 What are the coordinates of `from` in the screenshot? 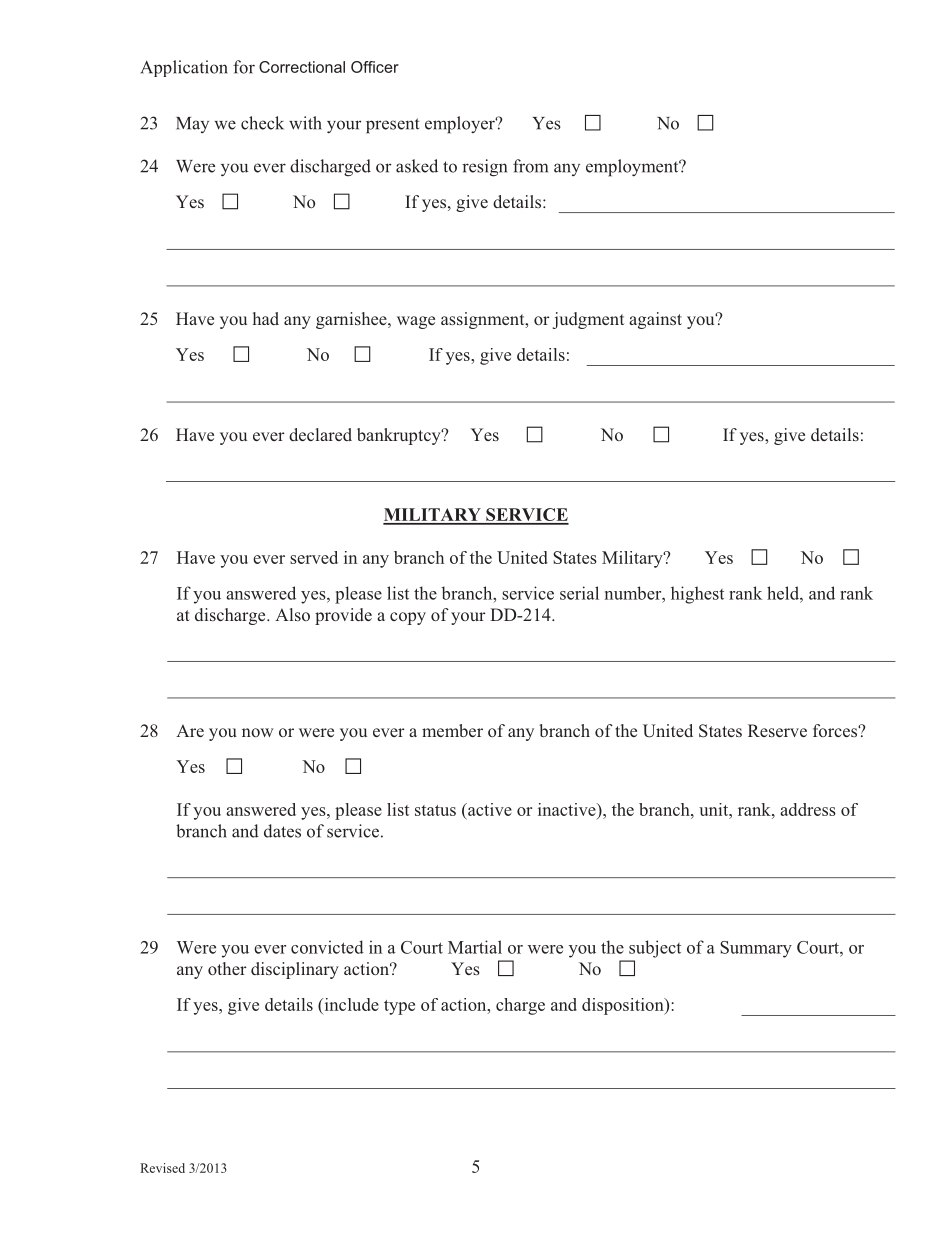 It's located at (530, 166).
